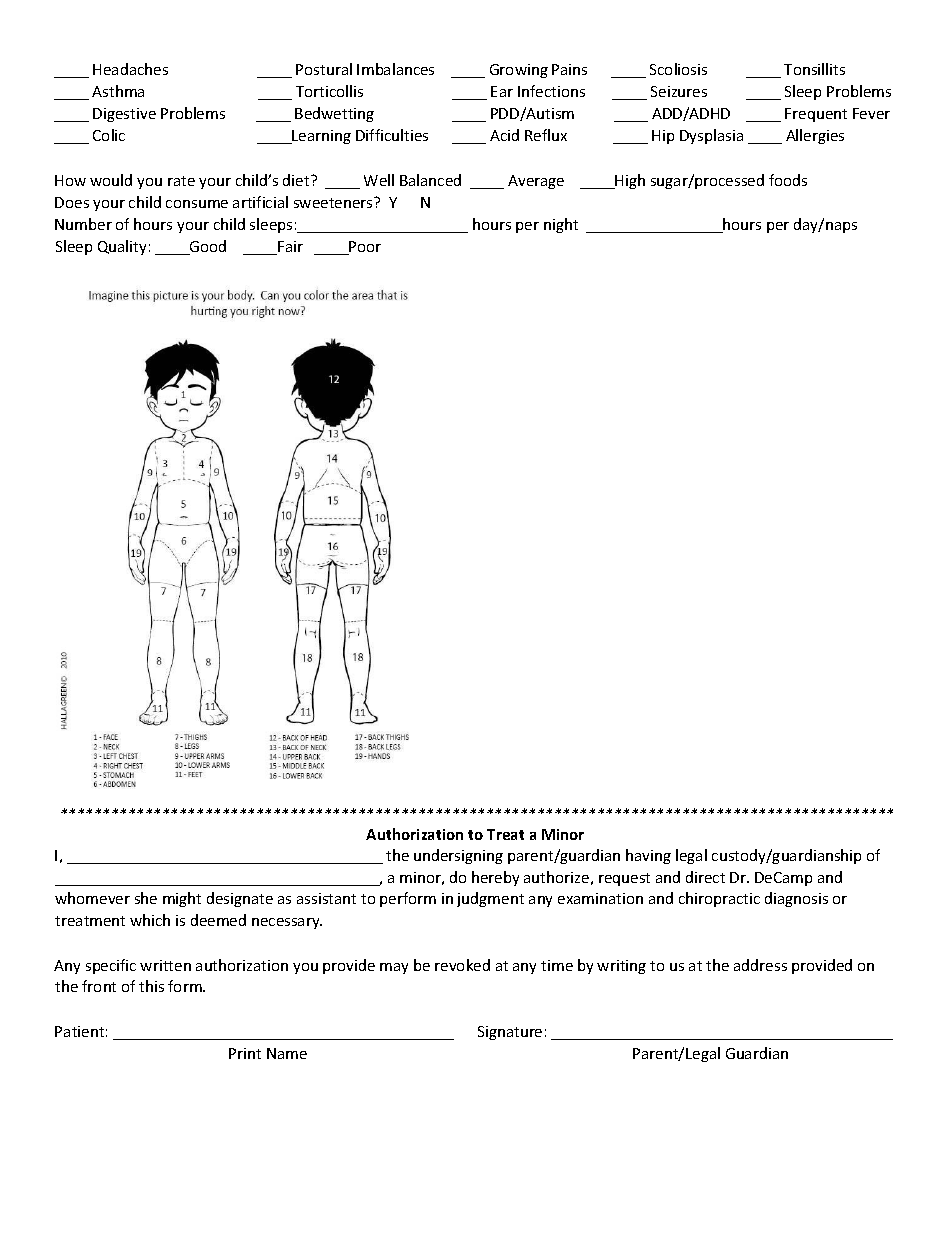 This screenshot has width=952, height=1233. I want to click on having, so click(648, 856).
